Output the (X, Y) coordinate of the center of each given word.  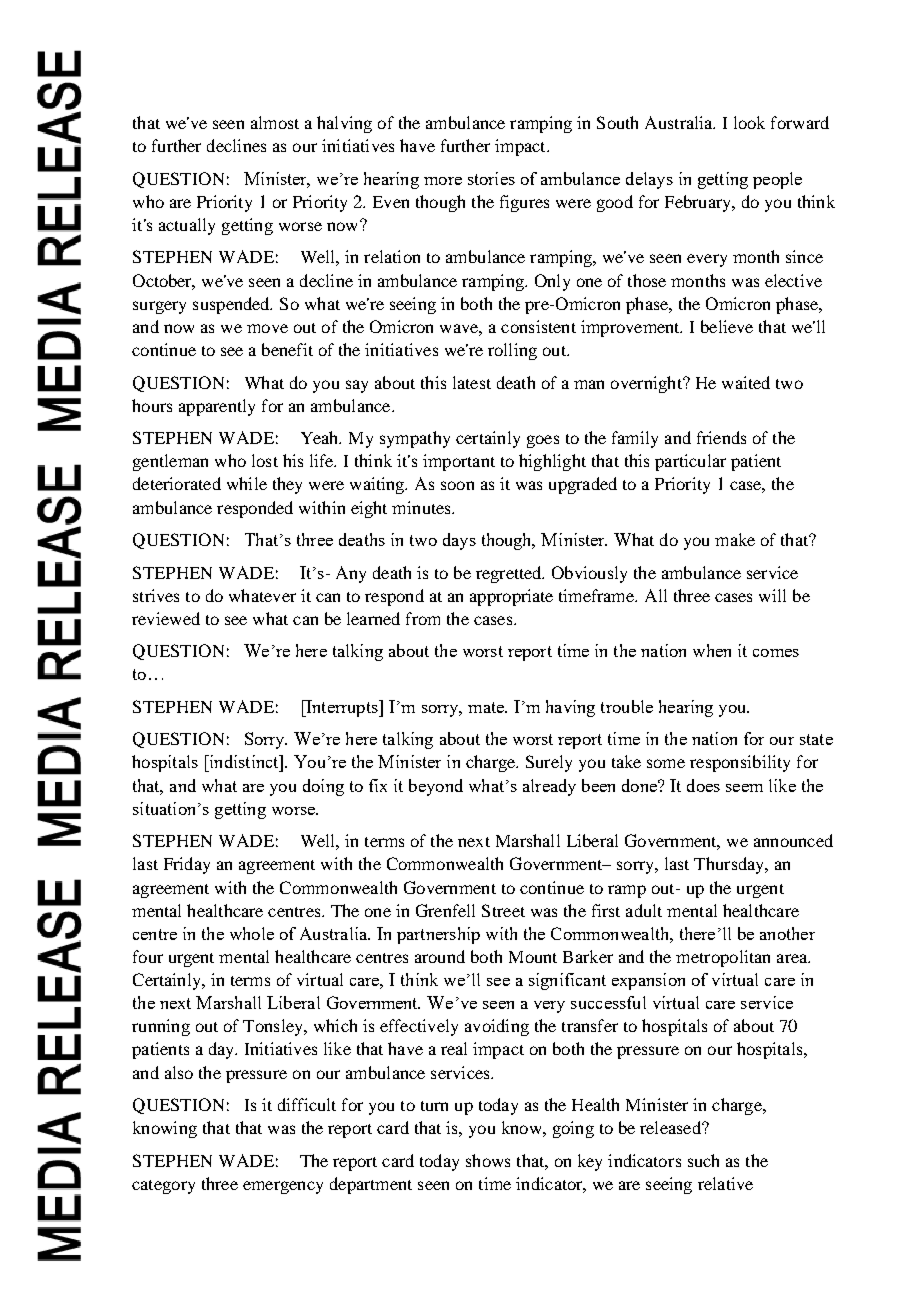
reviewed (166, 618)
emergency (283, 1187)
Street (503, 910)
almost (275, 122)
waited (746, 382)
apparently (217, 407)
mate (487, 707)
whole (252, 933)
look (749, 122)
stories (491, 178)
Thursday (730, 865)
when (712, 650)
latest (472, 382)
